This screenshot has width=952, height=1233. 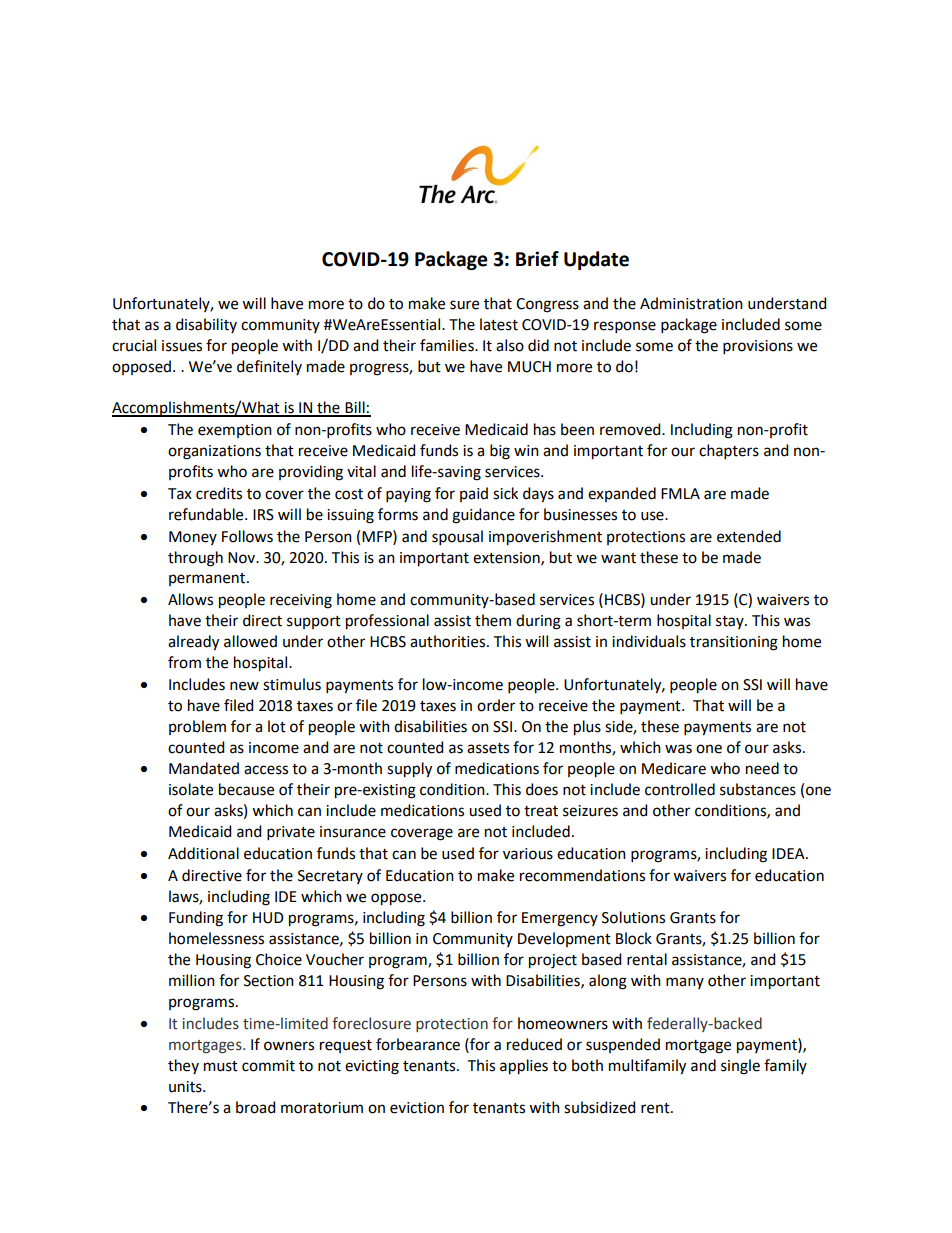 I want to click on must, so click(x=221, y=1066).
